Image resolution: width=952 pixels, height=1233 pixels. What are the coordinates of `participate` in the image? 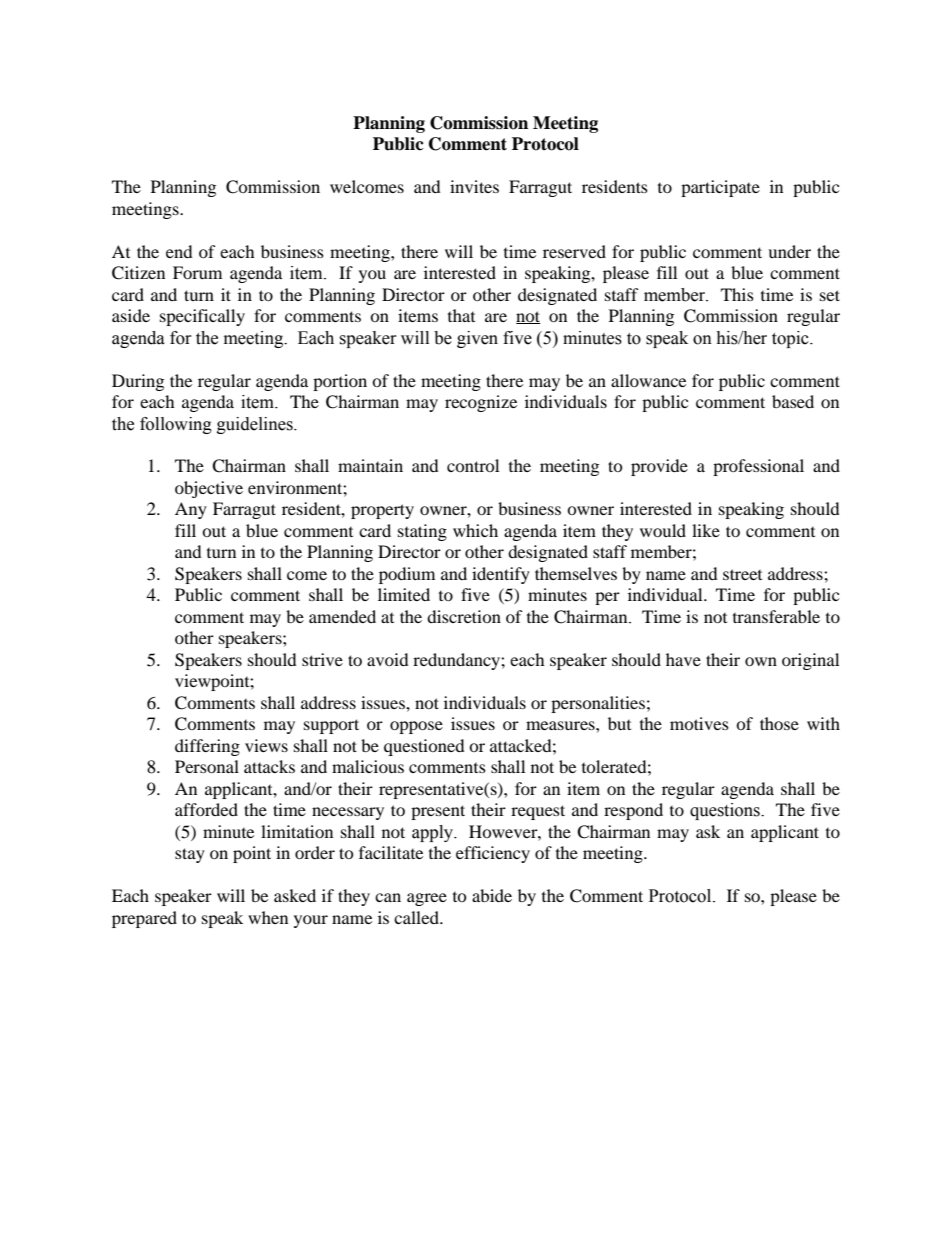 It's located at (720, 188).
